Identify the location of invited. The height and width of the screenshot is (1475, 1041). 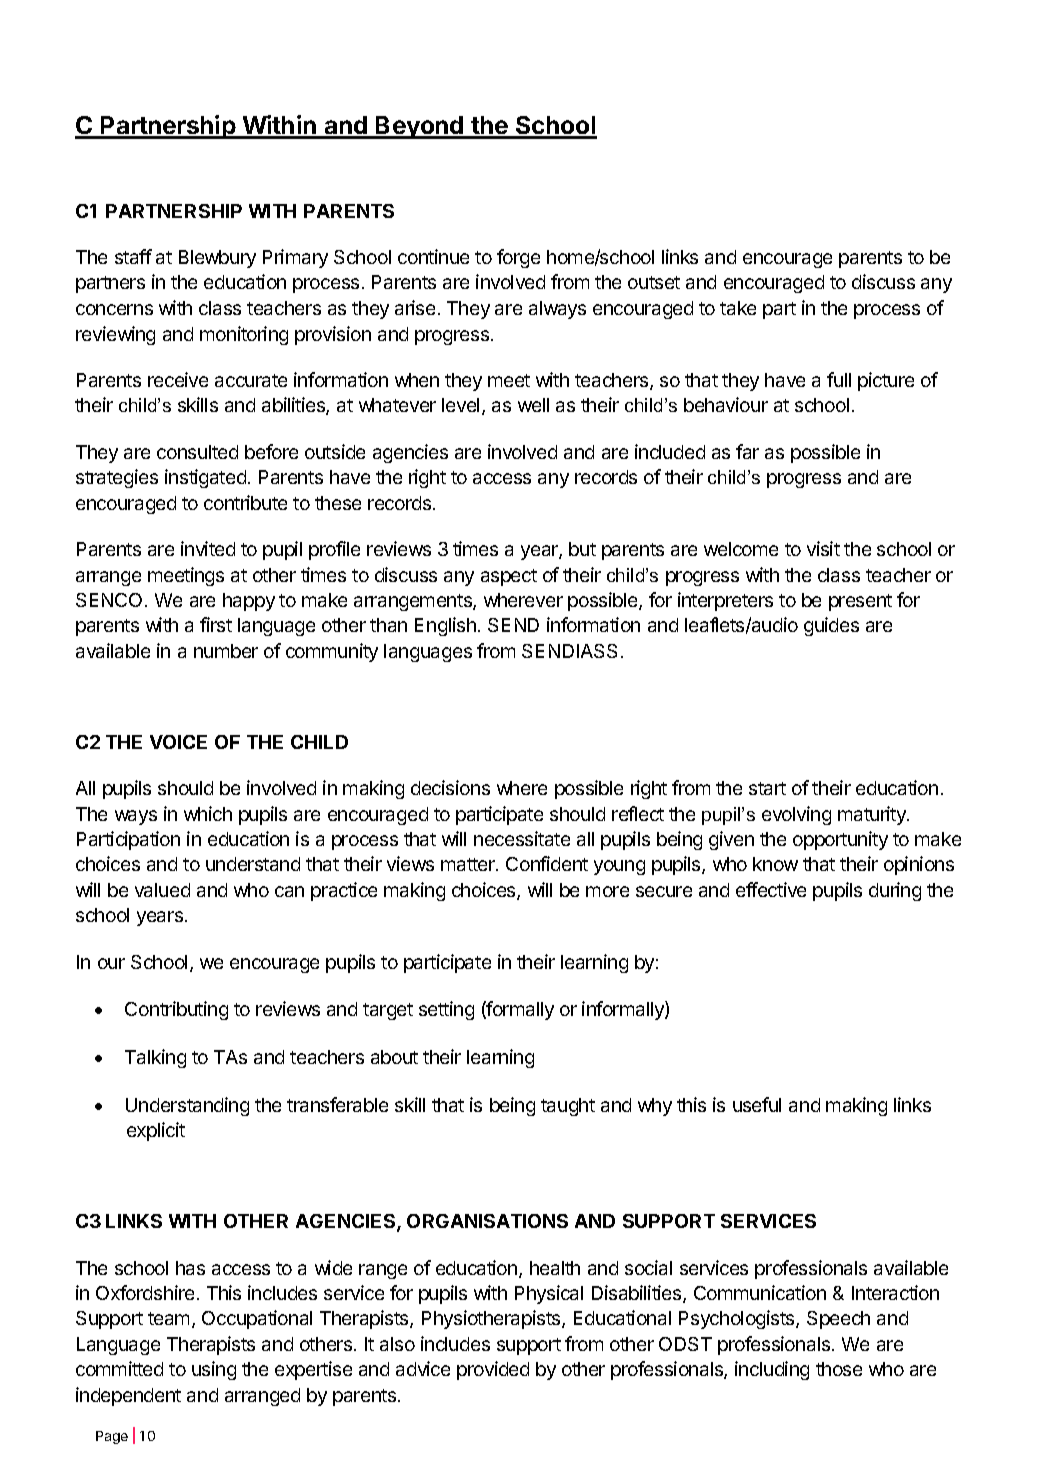
(208, 548).
